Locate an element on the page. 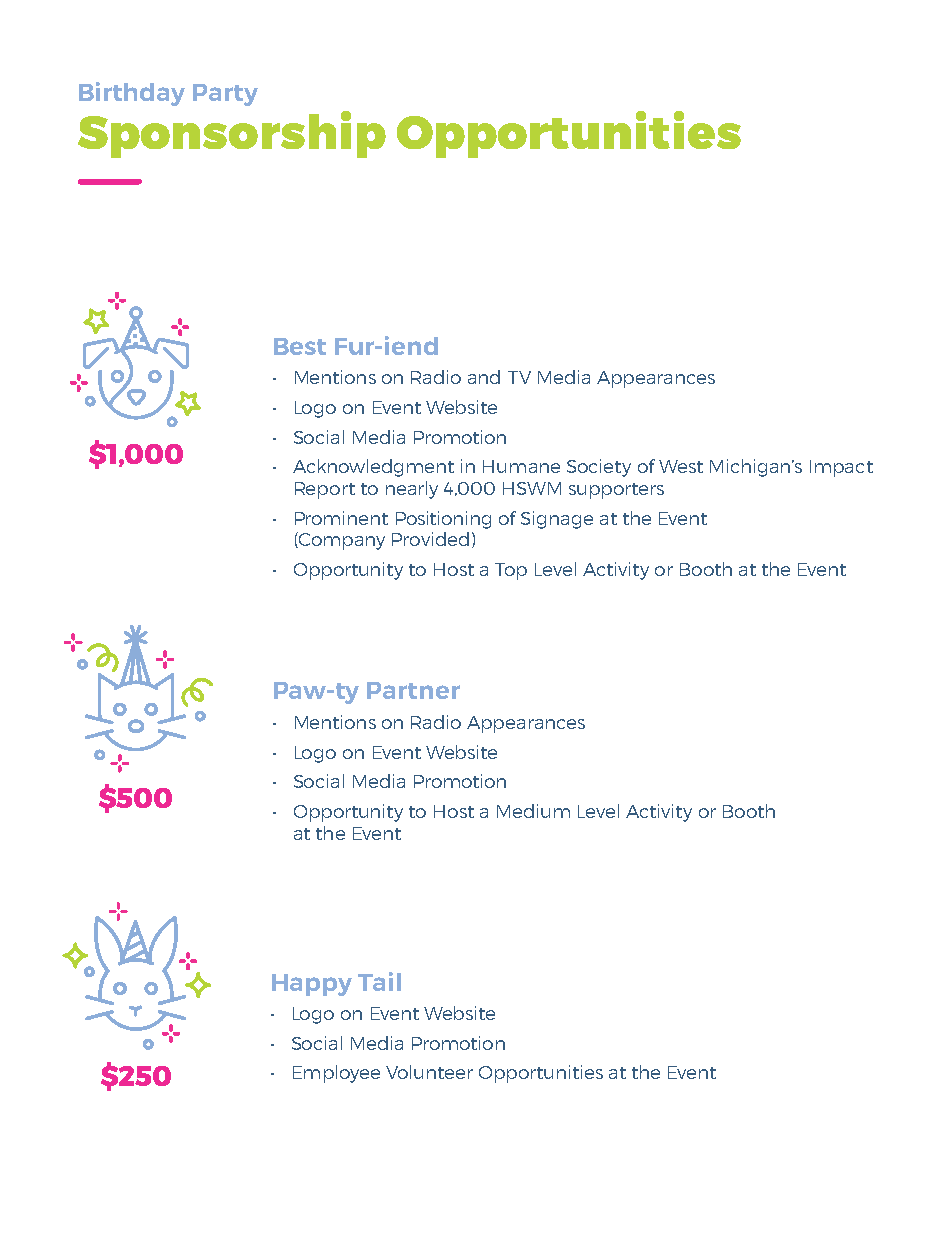 The image size is (952, 1233). West is located at coordinates (681, 466).
